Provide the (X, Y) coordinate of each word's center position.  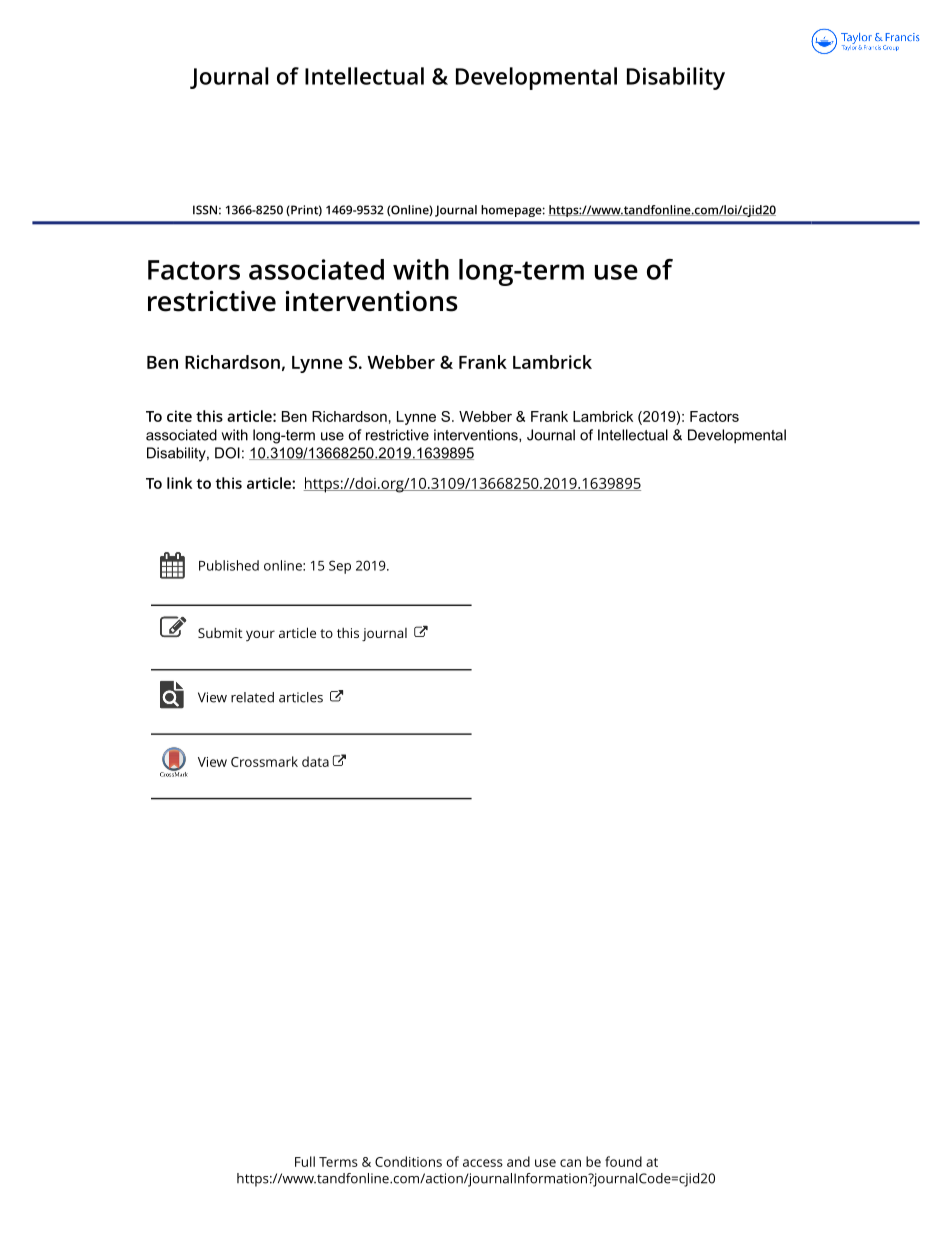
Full (305, 1161)
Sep (340, 567)
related (252, 697)
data (315, 761)
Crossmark (264, 761)
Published (229, 565)
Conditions (408, 1161)
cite (179, 416)
